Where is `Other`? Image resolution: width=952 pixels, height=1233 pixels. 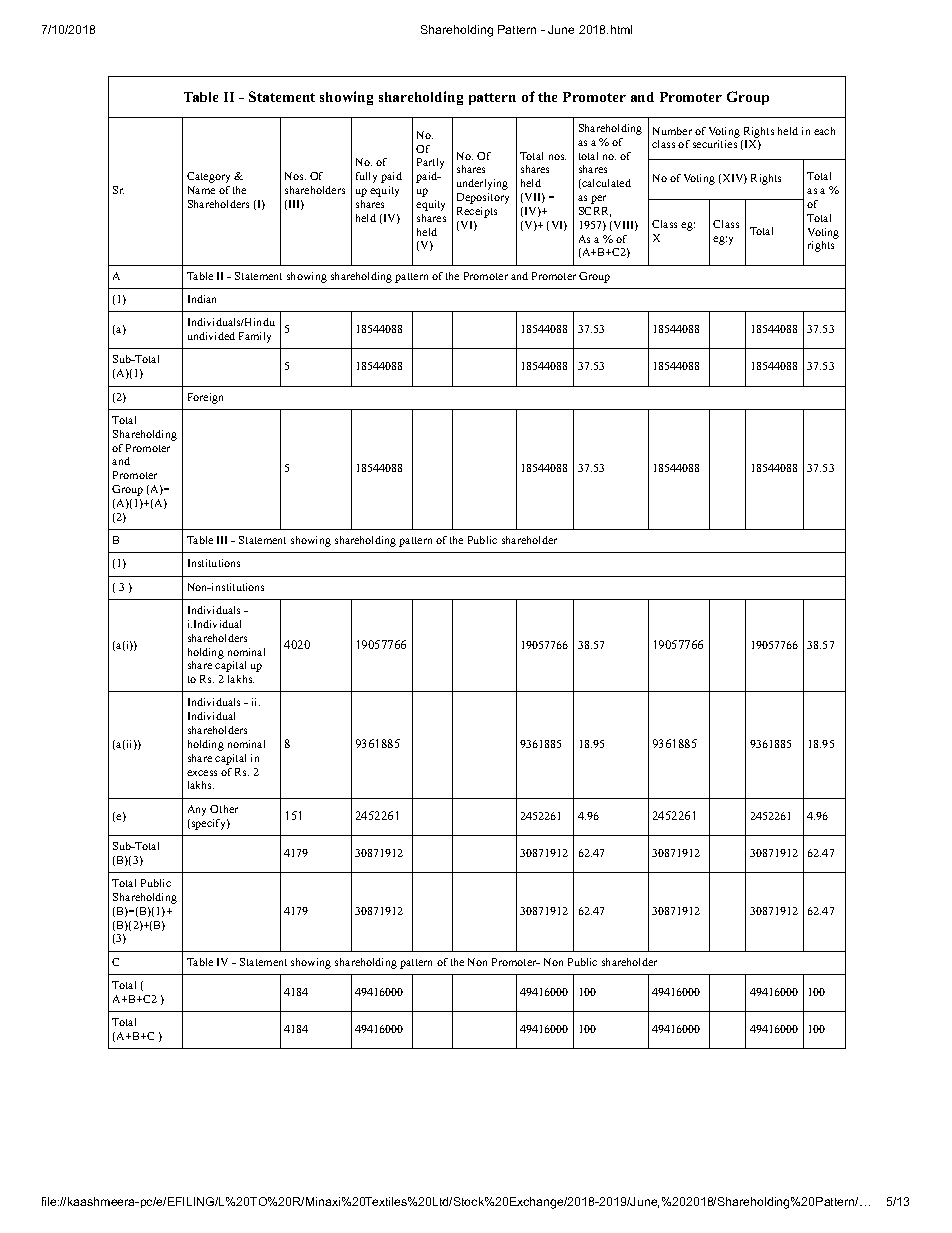
Other is located at coordinates (224, 809).
